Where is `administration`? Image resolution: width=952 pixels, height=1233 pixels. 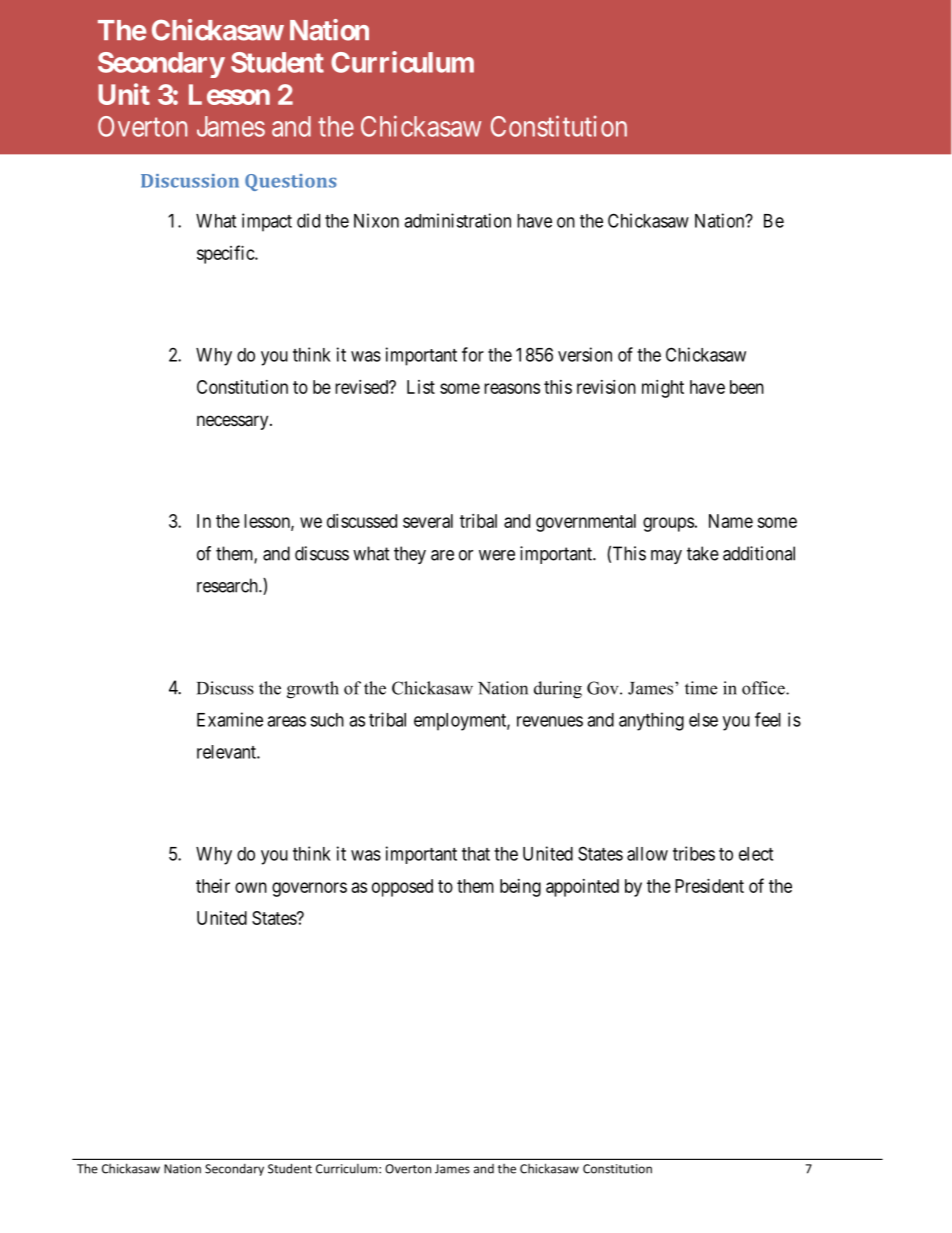
administration is located at coordinates (457, 220).
